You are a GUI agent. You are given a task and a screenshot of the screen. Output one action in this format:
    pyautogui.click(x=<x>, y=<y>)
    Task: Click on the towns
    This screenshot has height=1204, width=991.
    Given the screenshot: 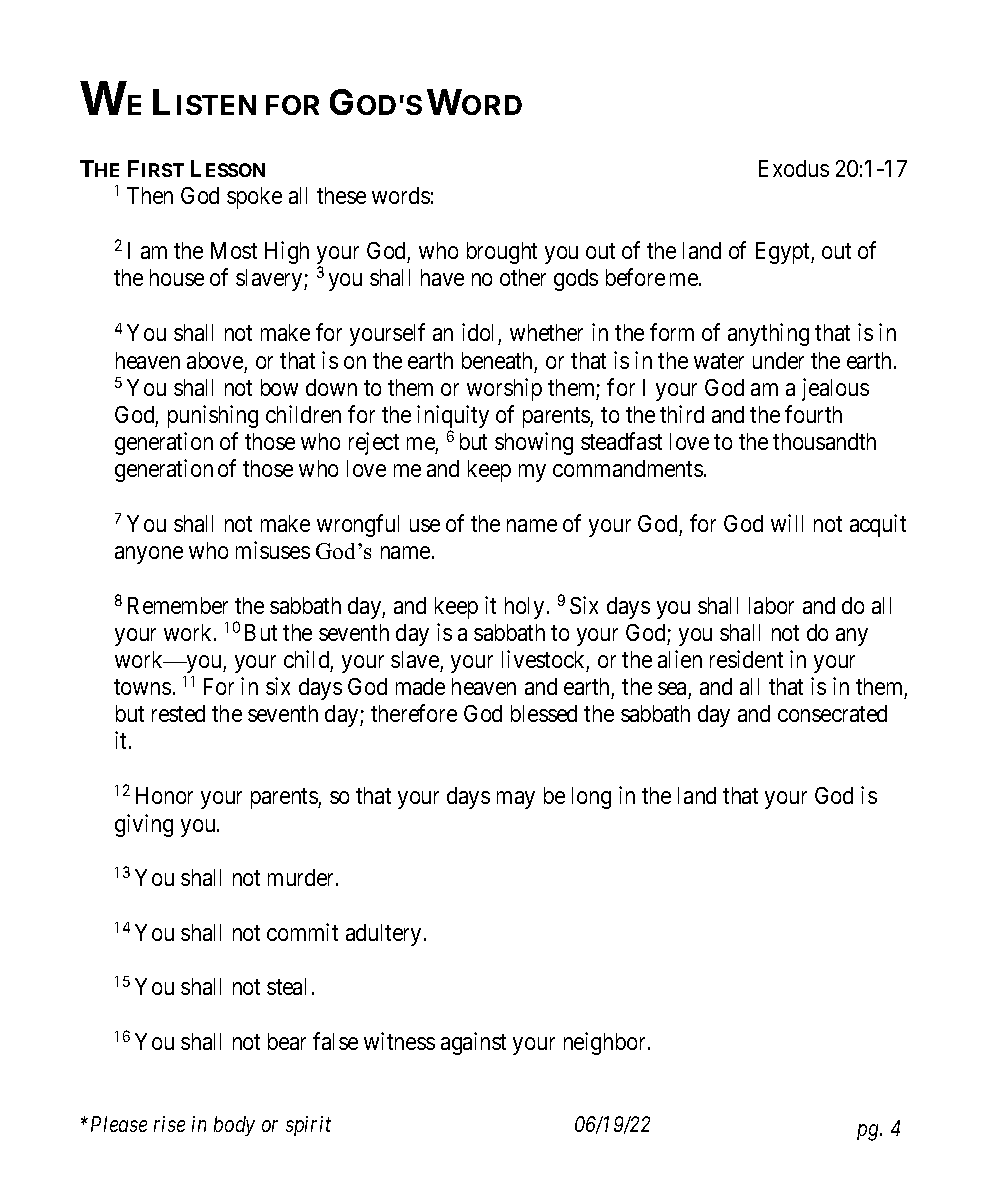 What is the action you would take?
    pyautogui.click(x=142, y=687)
